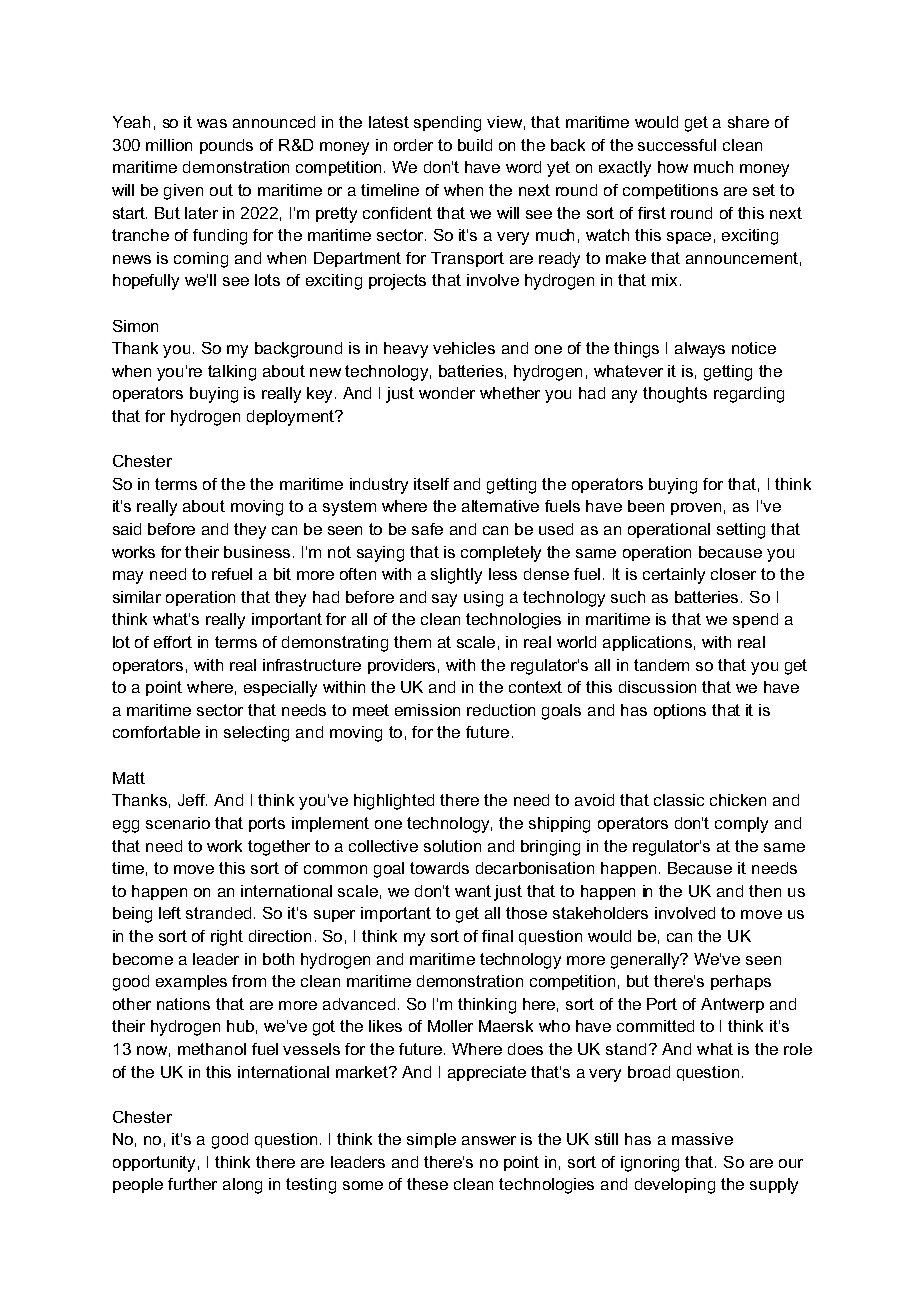 The image size is (924, 1308). I want to click on answer, so click(489, 1140).
